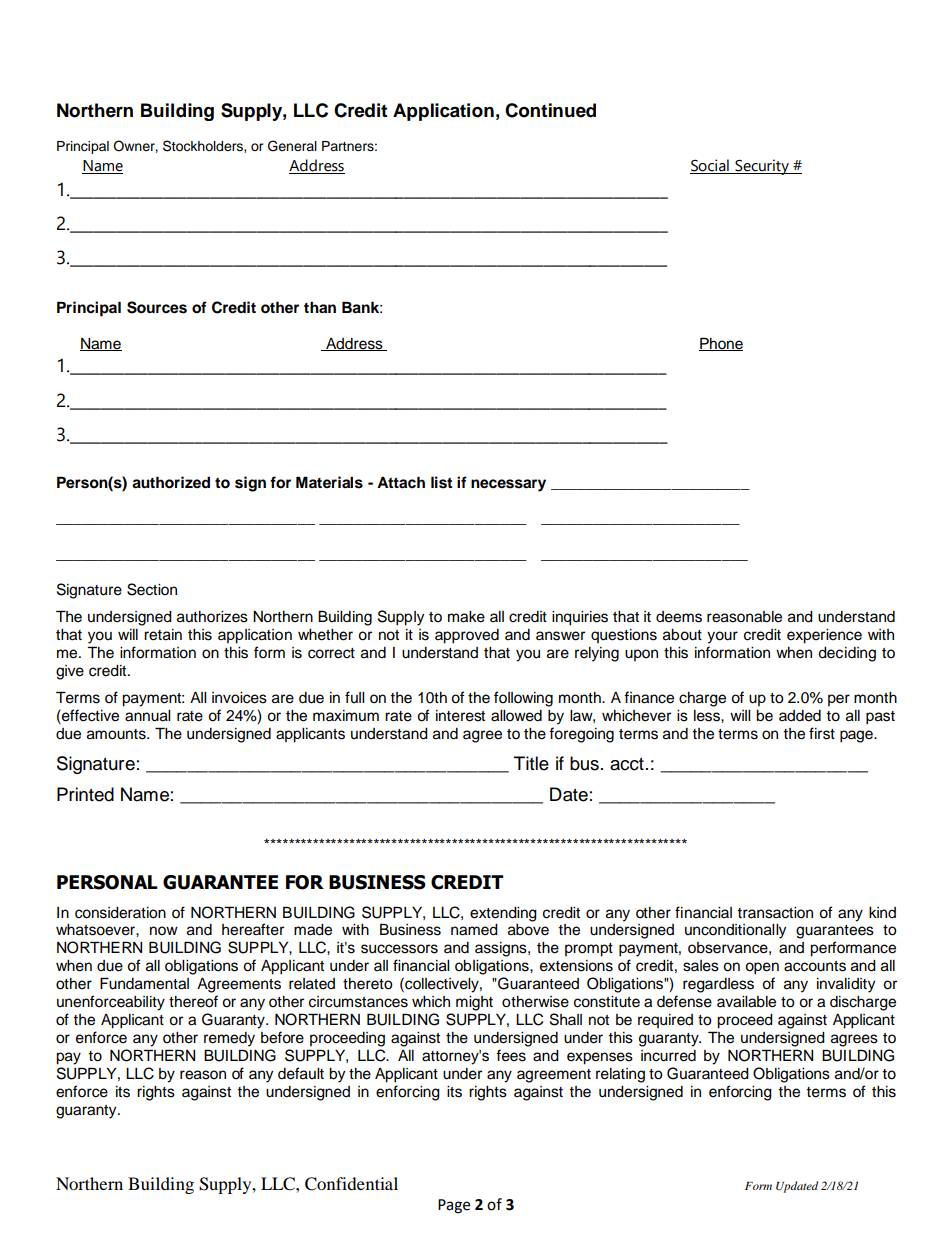 This document has height=1233, width=952. Describe the element at coordinates (351, 1184) in the document. I see `Confidential` at that location.
